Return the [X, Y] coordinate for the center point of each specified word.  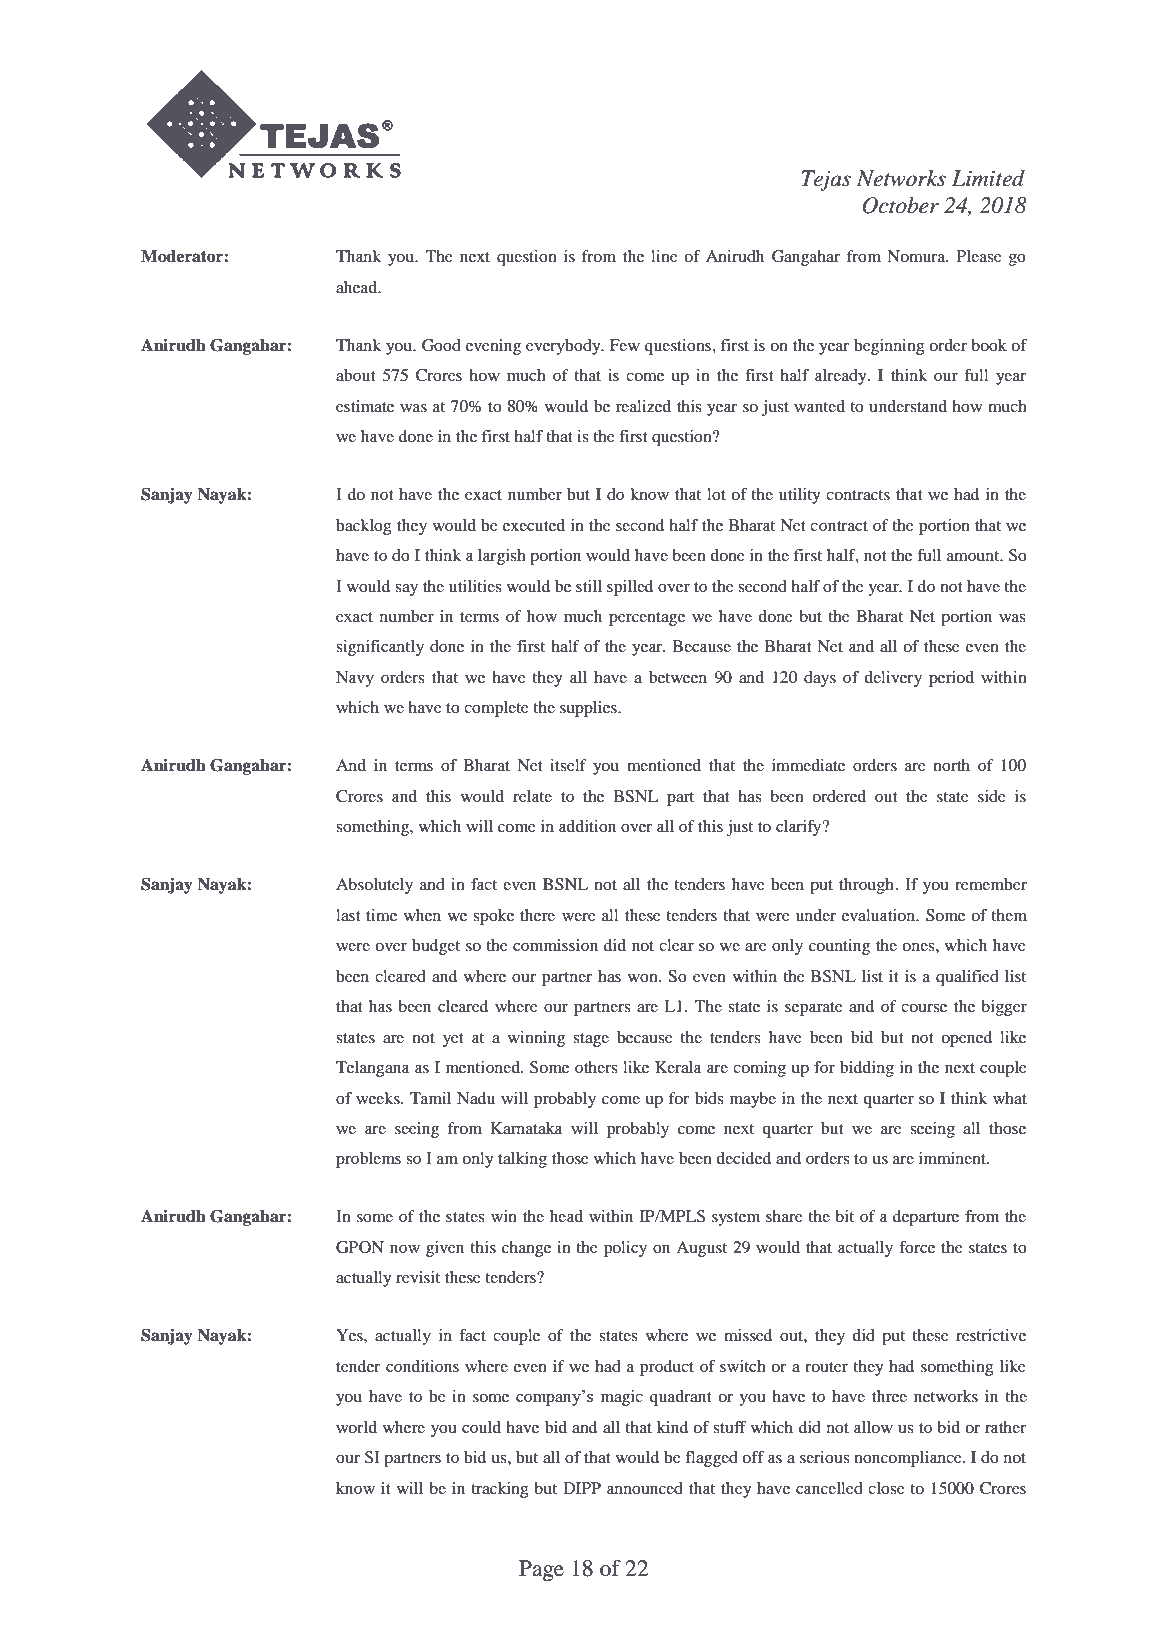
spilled [630, 588]
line [664, 256]
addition [587, 826]
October [900, 205]
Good [441, 345]
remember [991, 884]
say [406, 590]
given [445, 1249]
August [701, 1249]
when [422, 915]
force [917, 1247]
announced [645, 1488]
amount [974, 556]
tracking [500, 1490]
